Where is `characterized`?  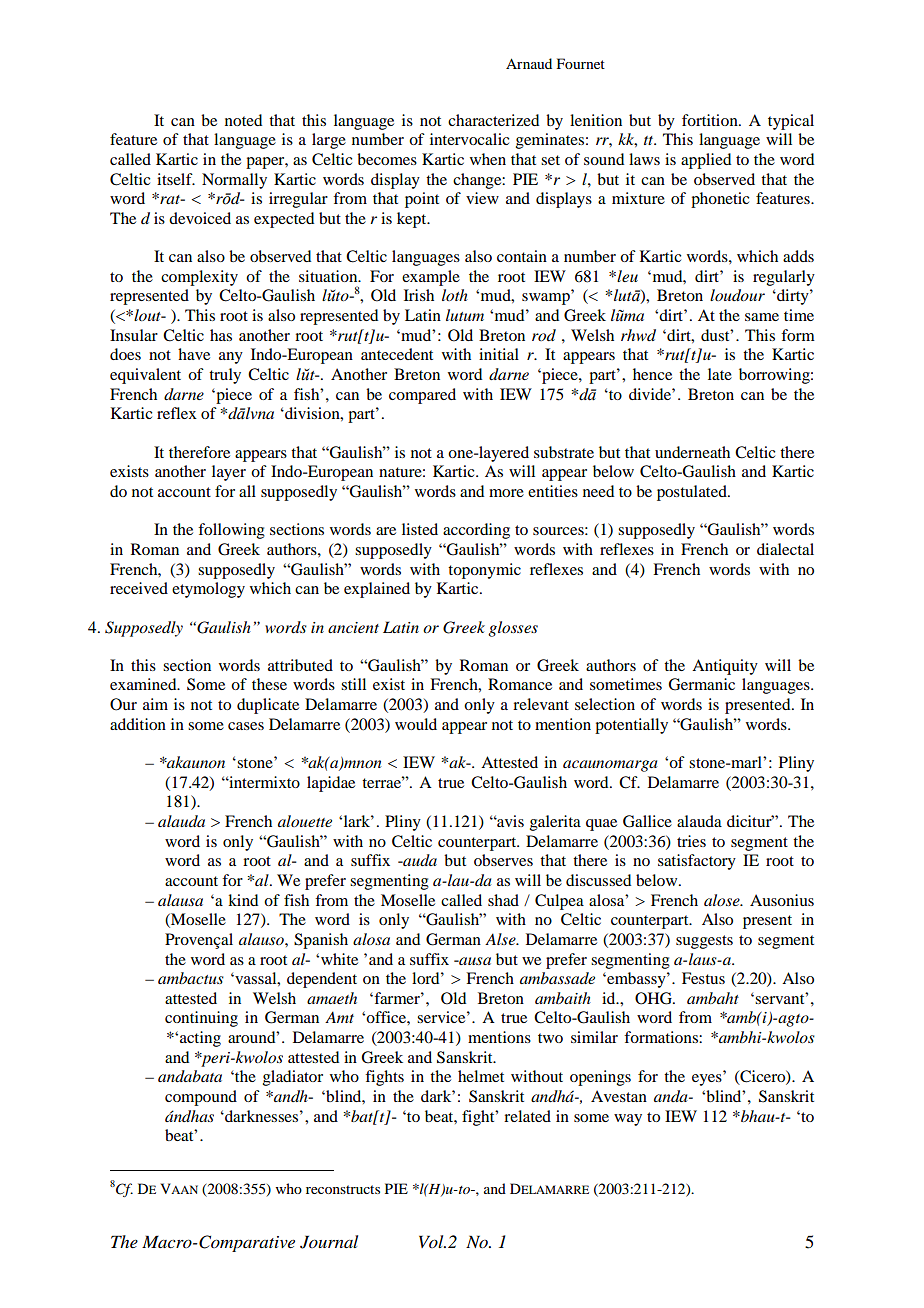 characterized is located at coordinates (493, 120).
